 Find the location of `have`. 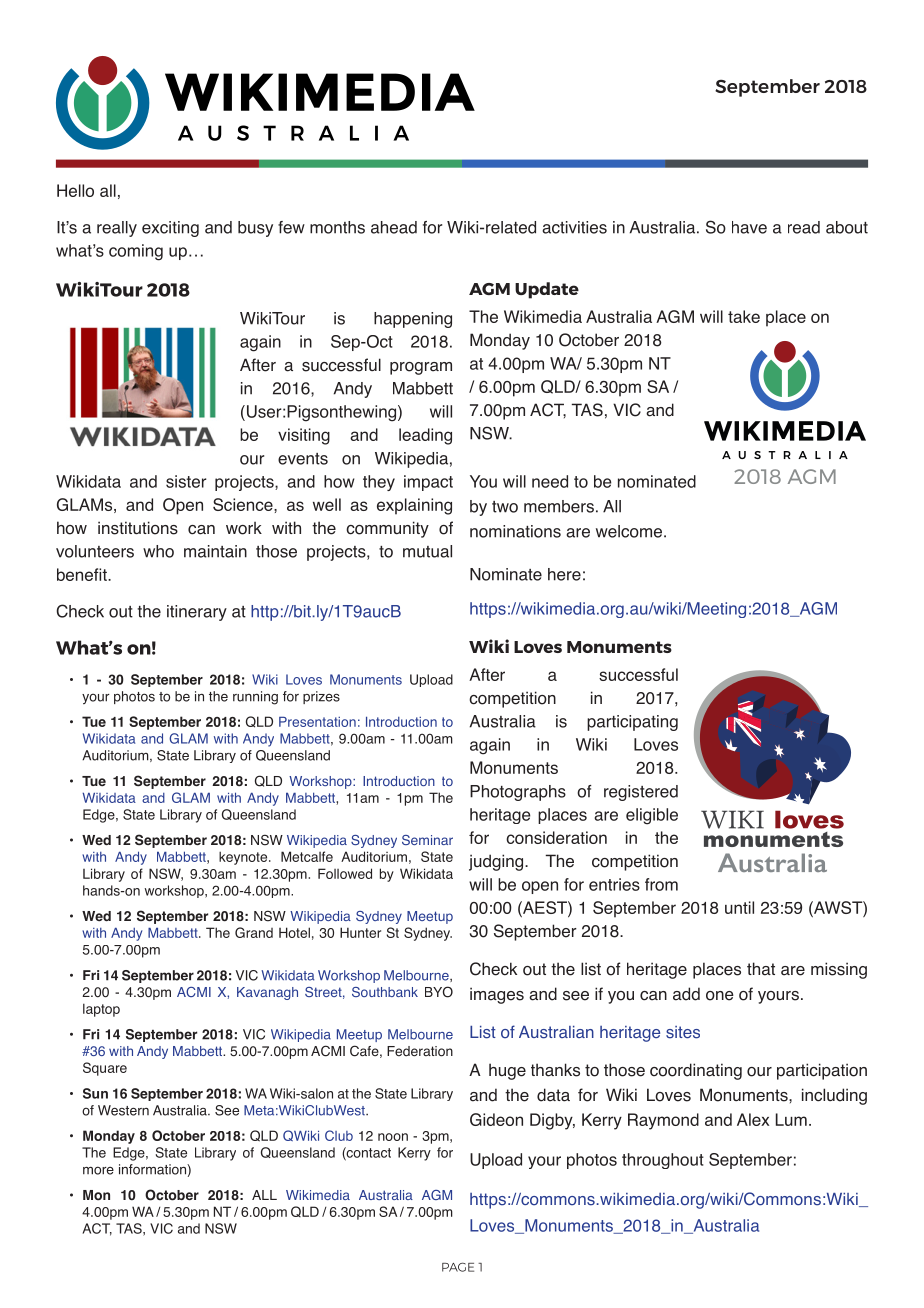

have is located at coordinates (749, 227).
